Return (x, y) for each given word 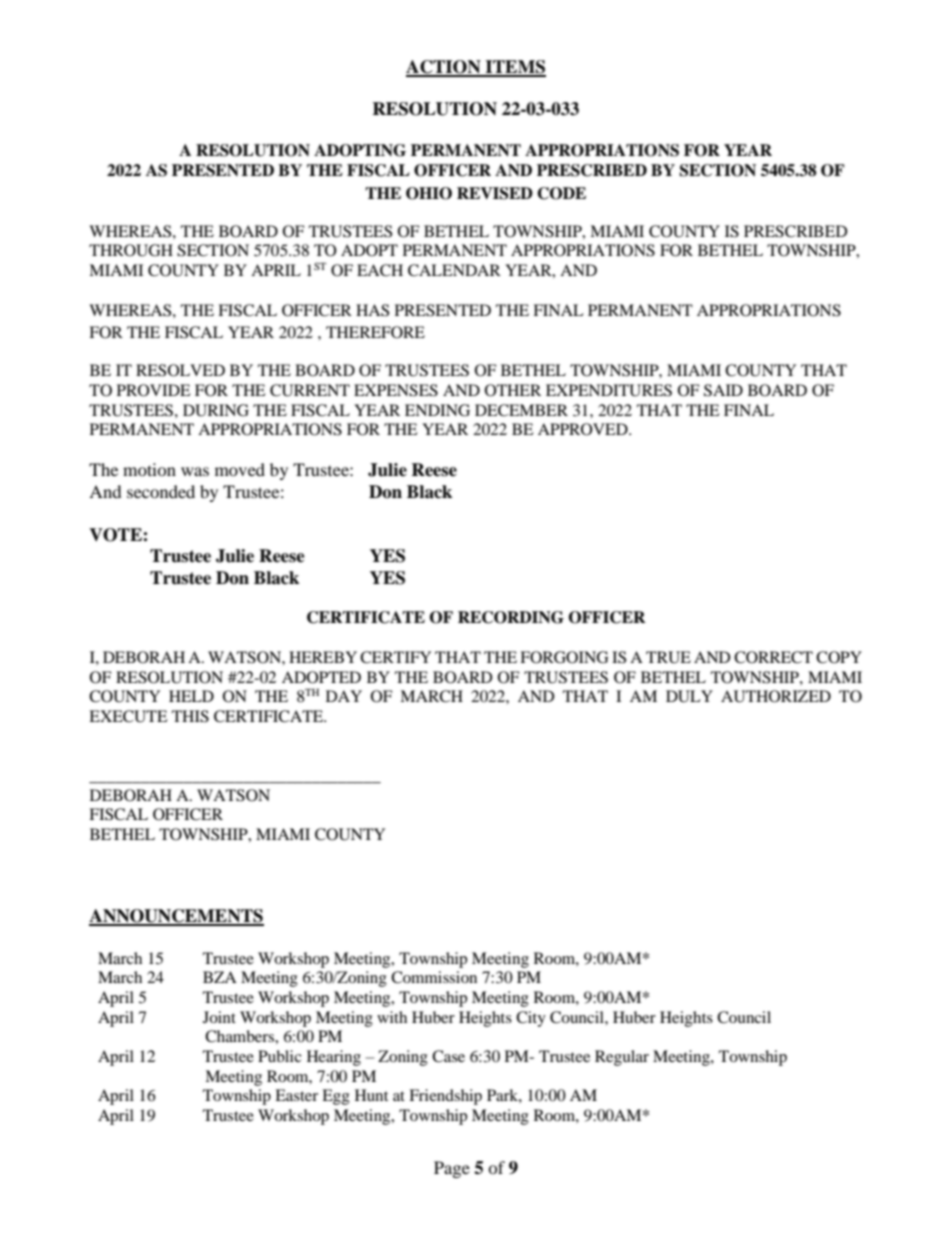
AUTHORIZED (776, 696)
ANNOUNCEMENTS (176, 917)
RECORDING (511, 617)
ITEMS (515, 68)
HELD (191, 696)
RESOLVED (180, 370)
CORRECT (773, 657)
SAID (723, 390)
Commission (434, 977)
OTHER (513, 390)
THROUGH (131, 250)
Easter (296, 1095)
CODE (561, 193)
